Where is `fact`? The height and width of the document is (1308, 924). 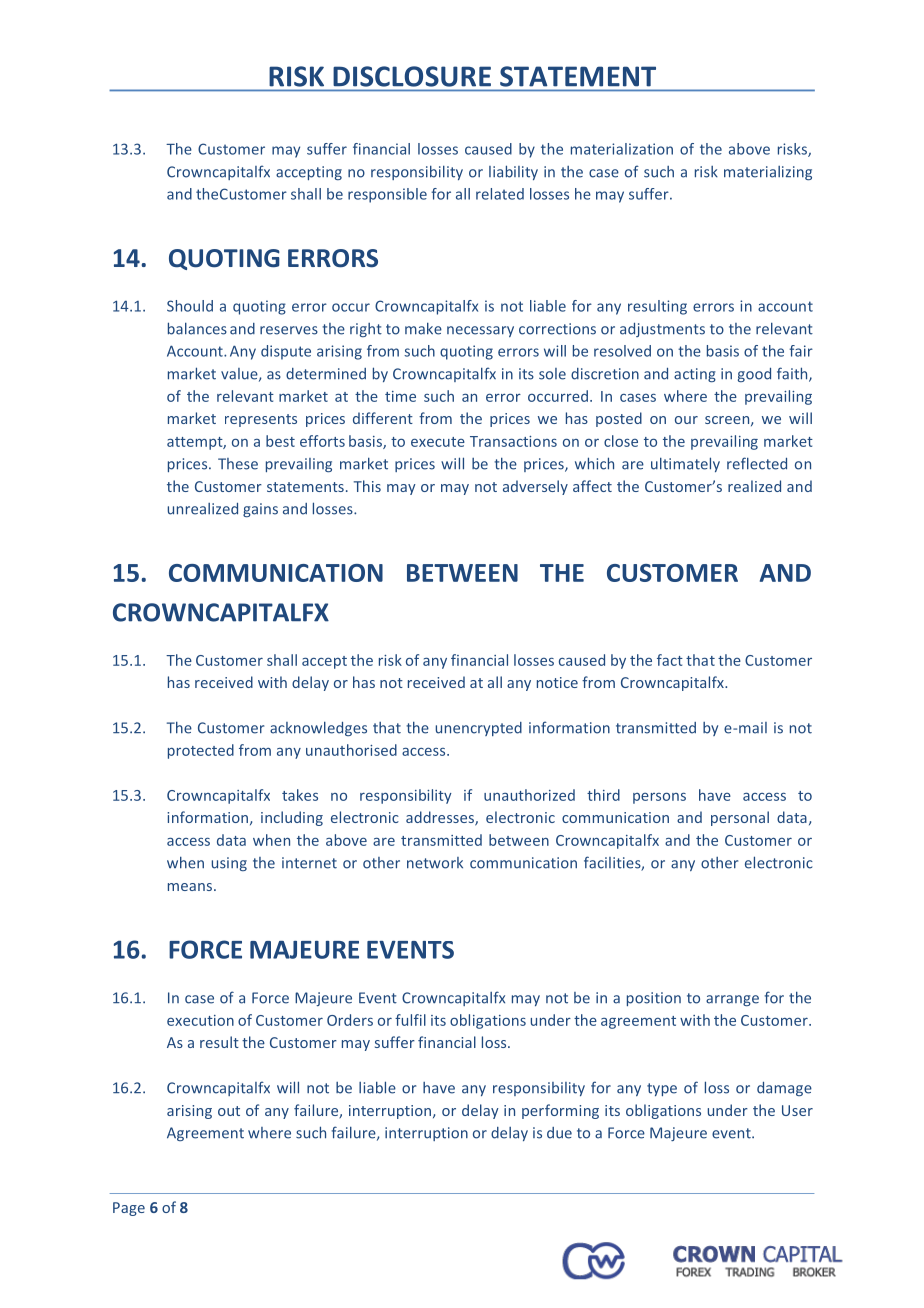
fact is located at coordinates (670, 660).
